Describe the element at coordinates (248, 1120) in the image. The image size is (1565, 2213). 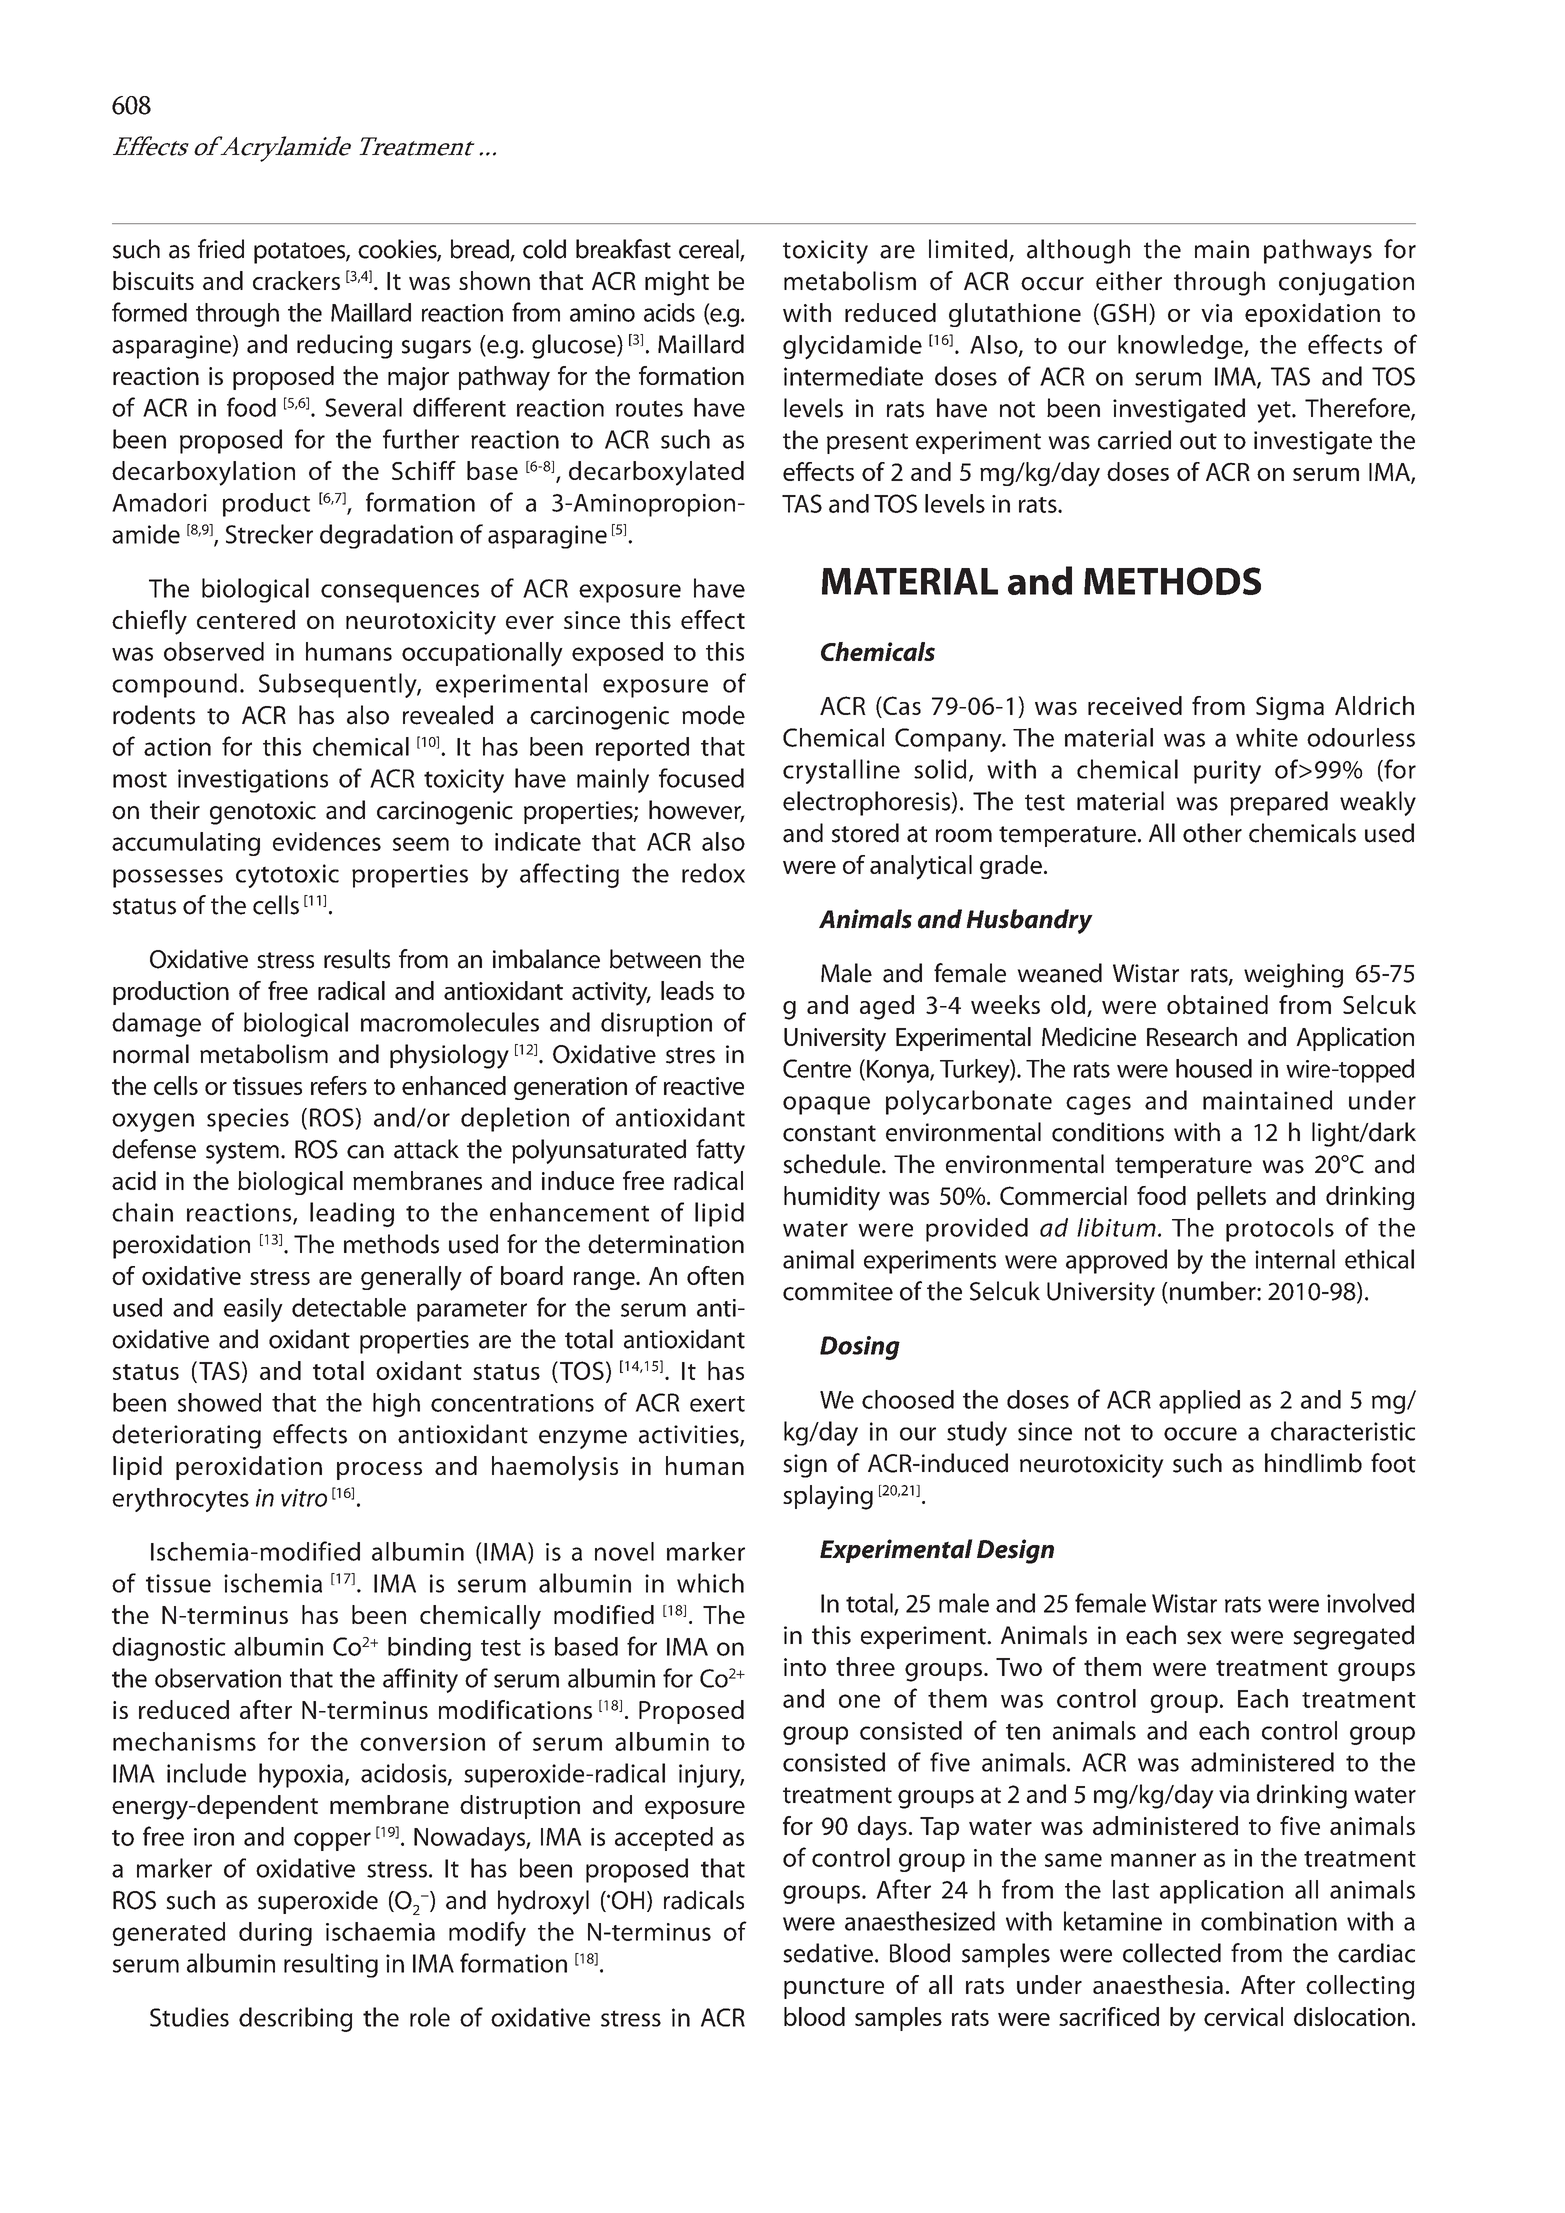
I see `species` at that location.
